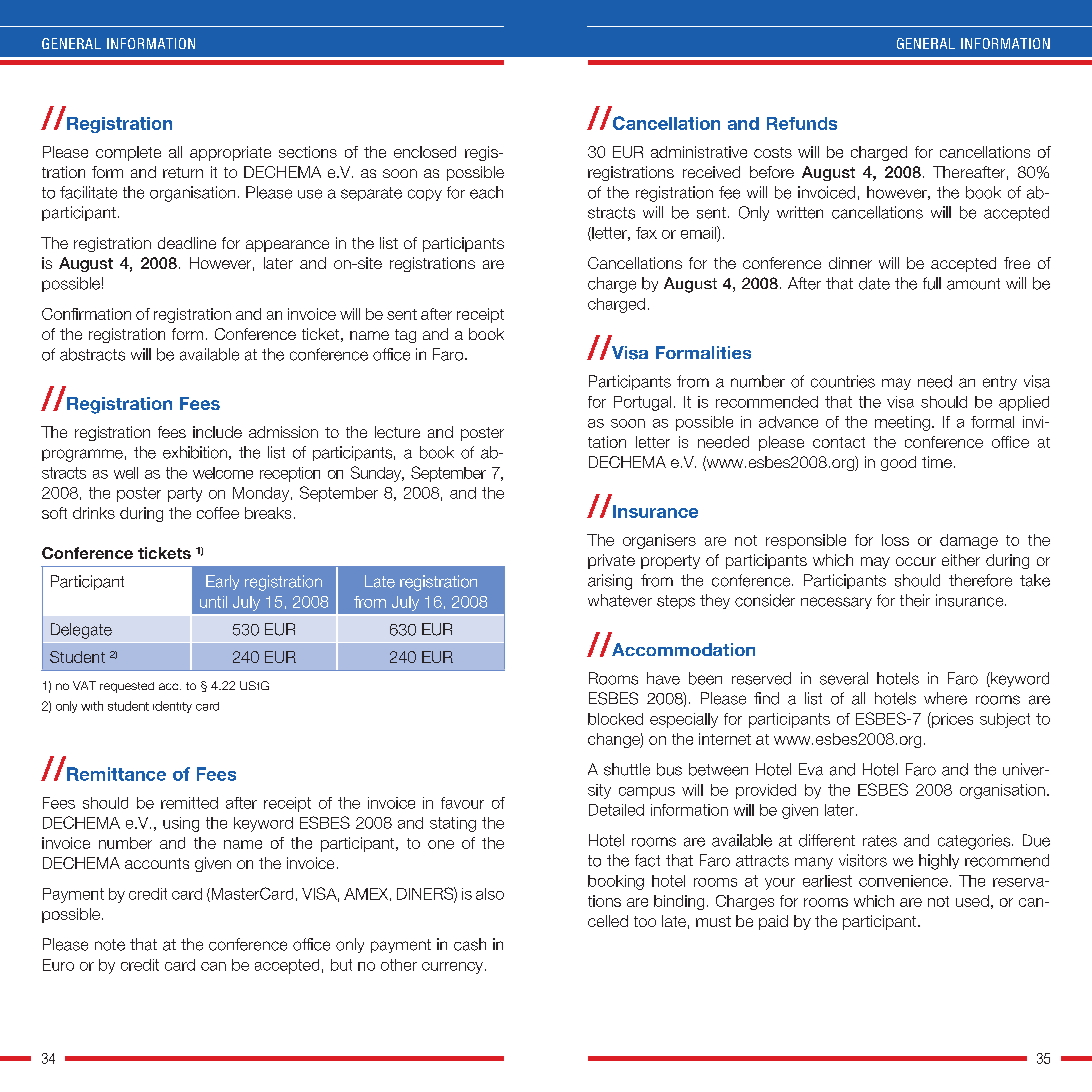  What do you see at coordinates (972, 901) in the screenshot?
I see `used` at bounding box center [972, 901].
